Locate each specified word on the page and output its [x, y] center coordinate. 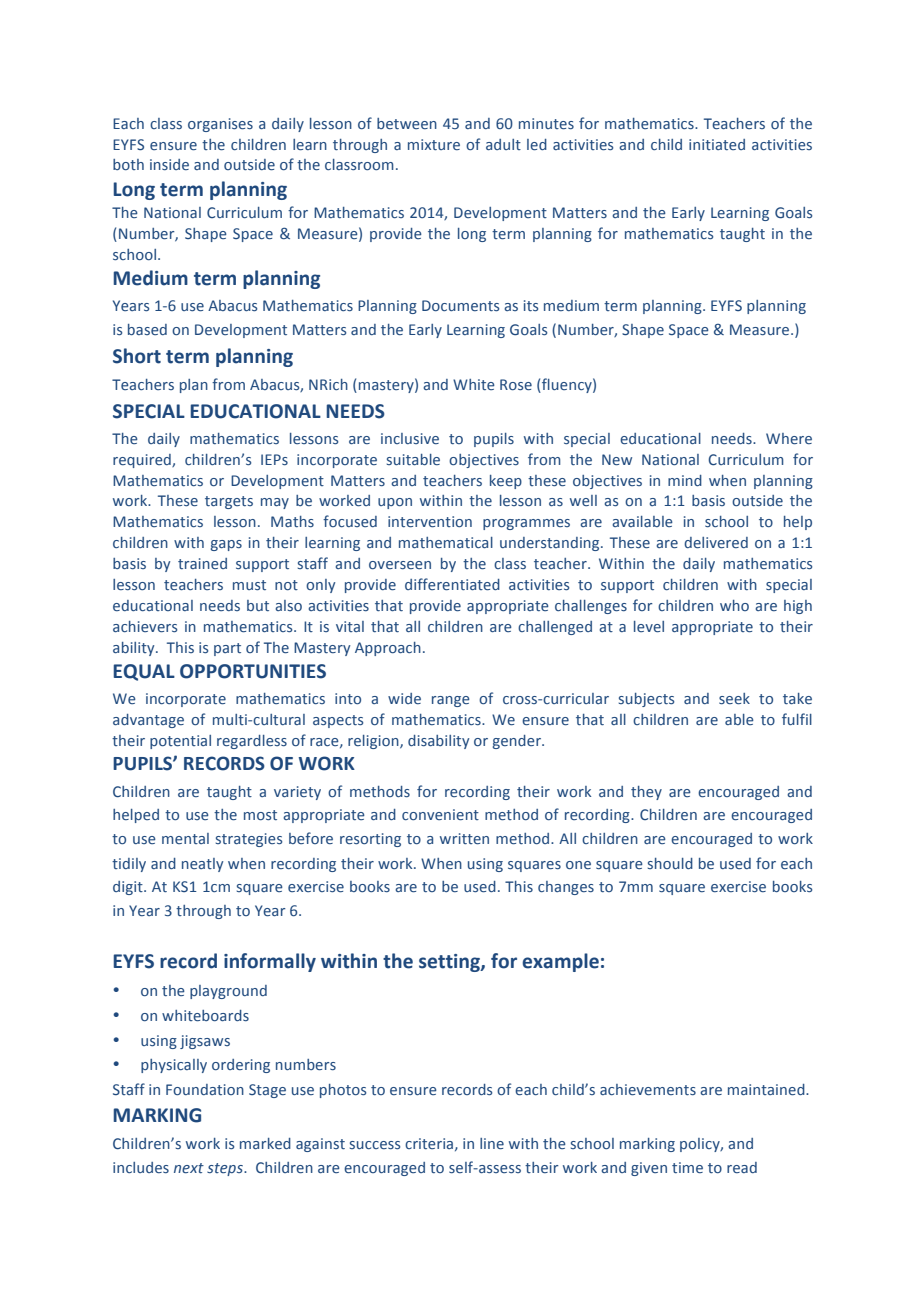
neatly [202, 865]
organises [220, 125]
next [189, 1168]
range [451, 701]
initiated [717, 144]
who [734, 605]
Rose [516, 384]
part [227, 649]
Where [789, 438]
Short [137, 356]
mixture [434, 144]
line [492, 1143]
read [742, 1167]
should [670, 863]
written [464, 838]
